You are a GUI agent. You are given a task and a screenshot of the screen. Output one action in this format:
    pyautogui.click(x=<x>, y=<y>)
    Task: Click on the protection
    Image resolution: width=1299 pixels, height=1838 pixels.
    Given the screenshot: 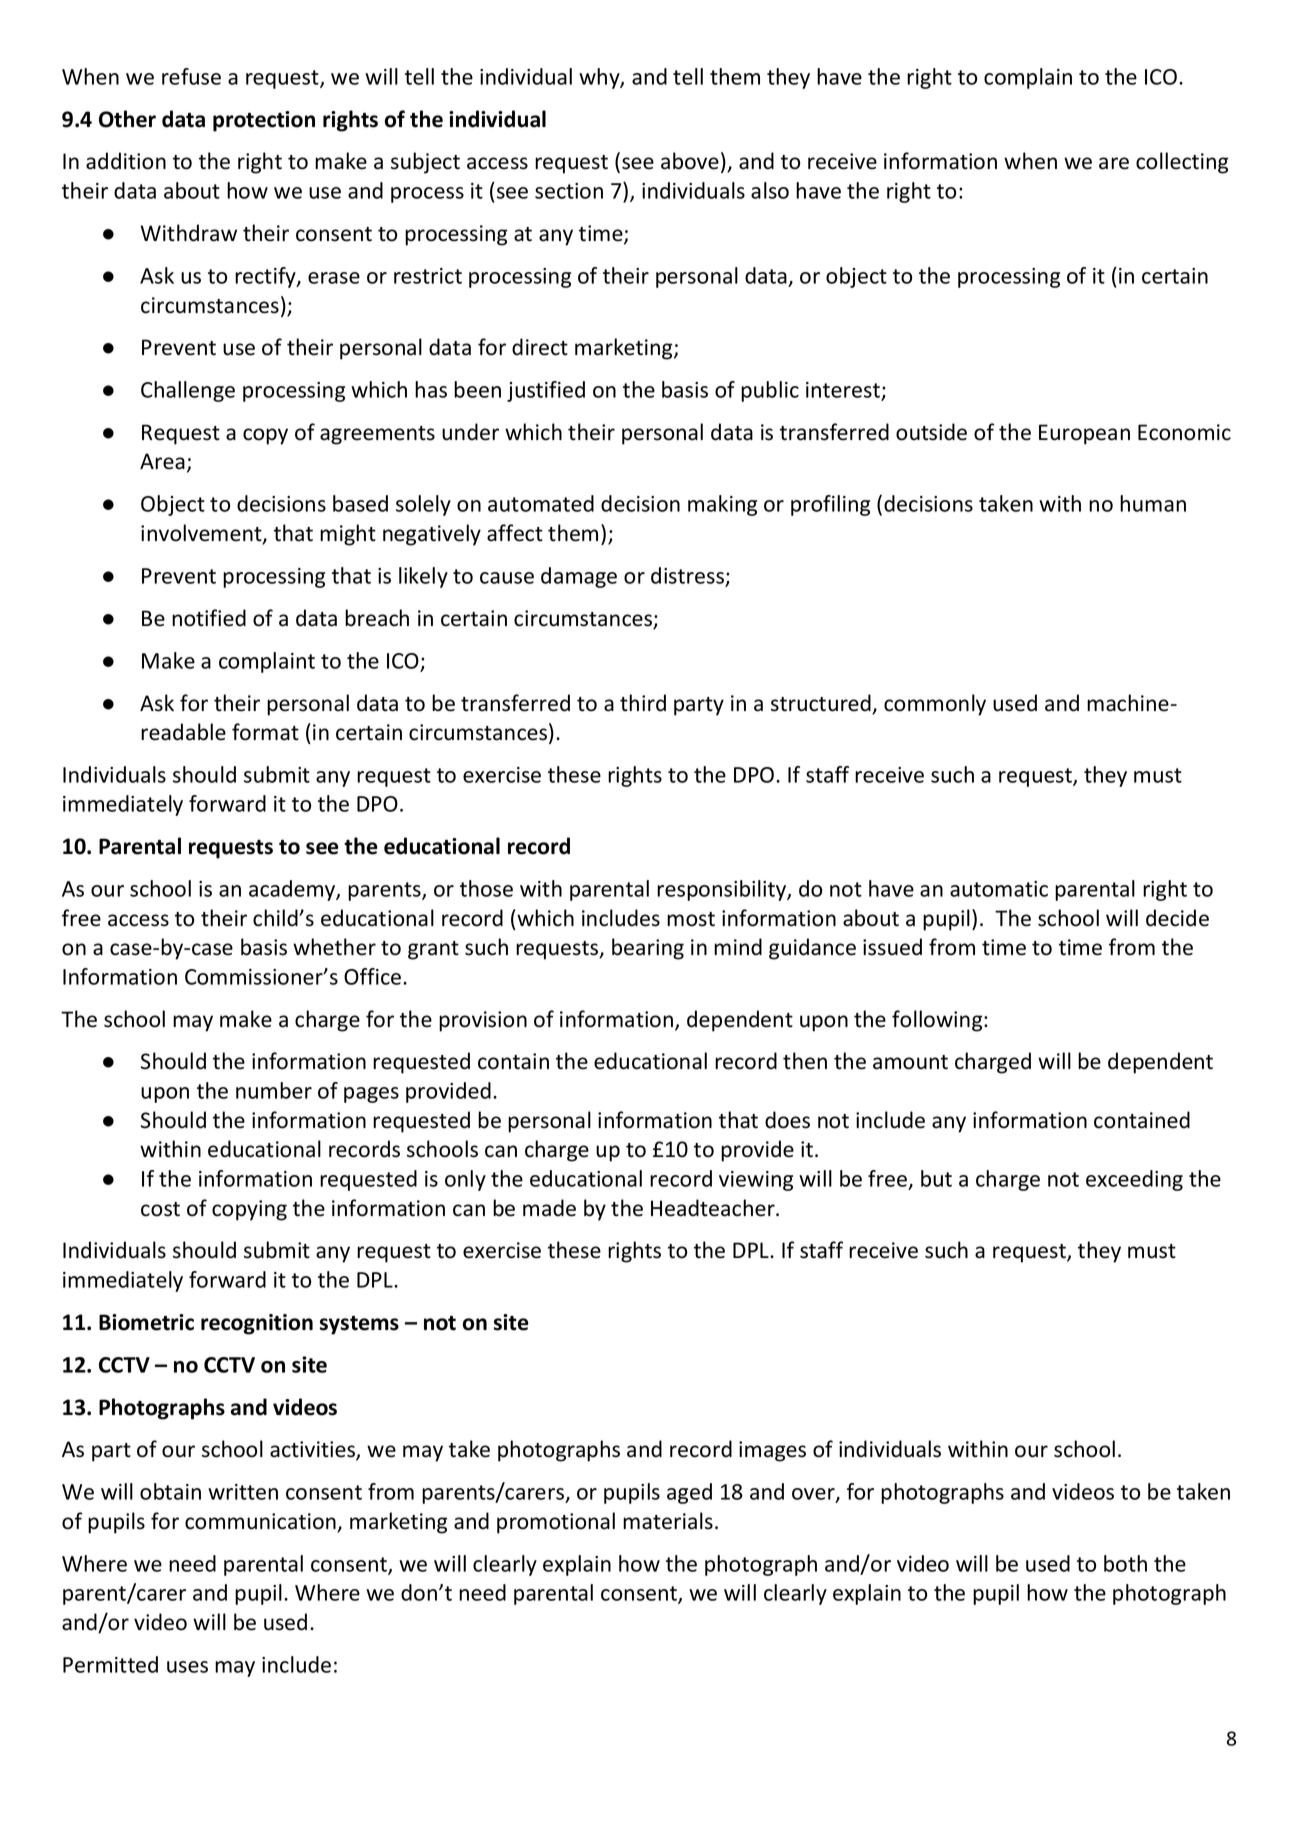 What is the action you would take?
    pyautogui.click(x=264, y=121)
